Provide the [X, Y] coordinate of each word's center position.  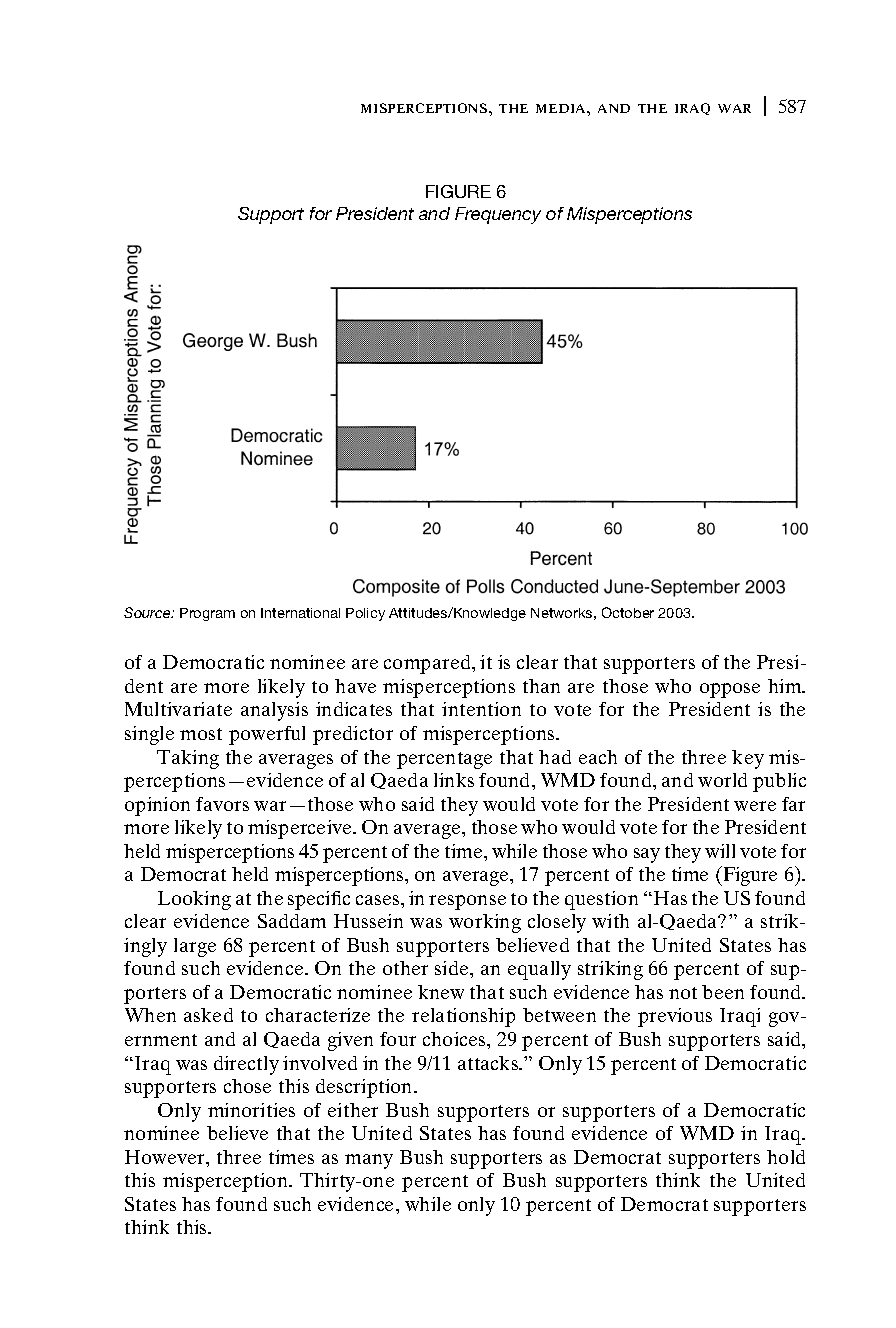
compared [428, 664]
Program [207, 614]
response [467, 902]
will [720, 851]
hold [786, 1157]
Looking [194, 900]
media [562, 108]
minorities [251, 1110]
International [300, 613]
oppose [730, 690]
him [786, 686]
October [628, 612]
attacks [489, 1063]
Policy [365, 614]
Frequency [498, 215]
